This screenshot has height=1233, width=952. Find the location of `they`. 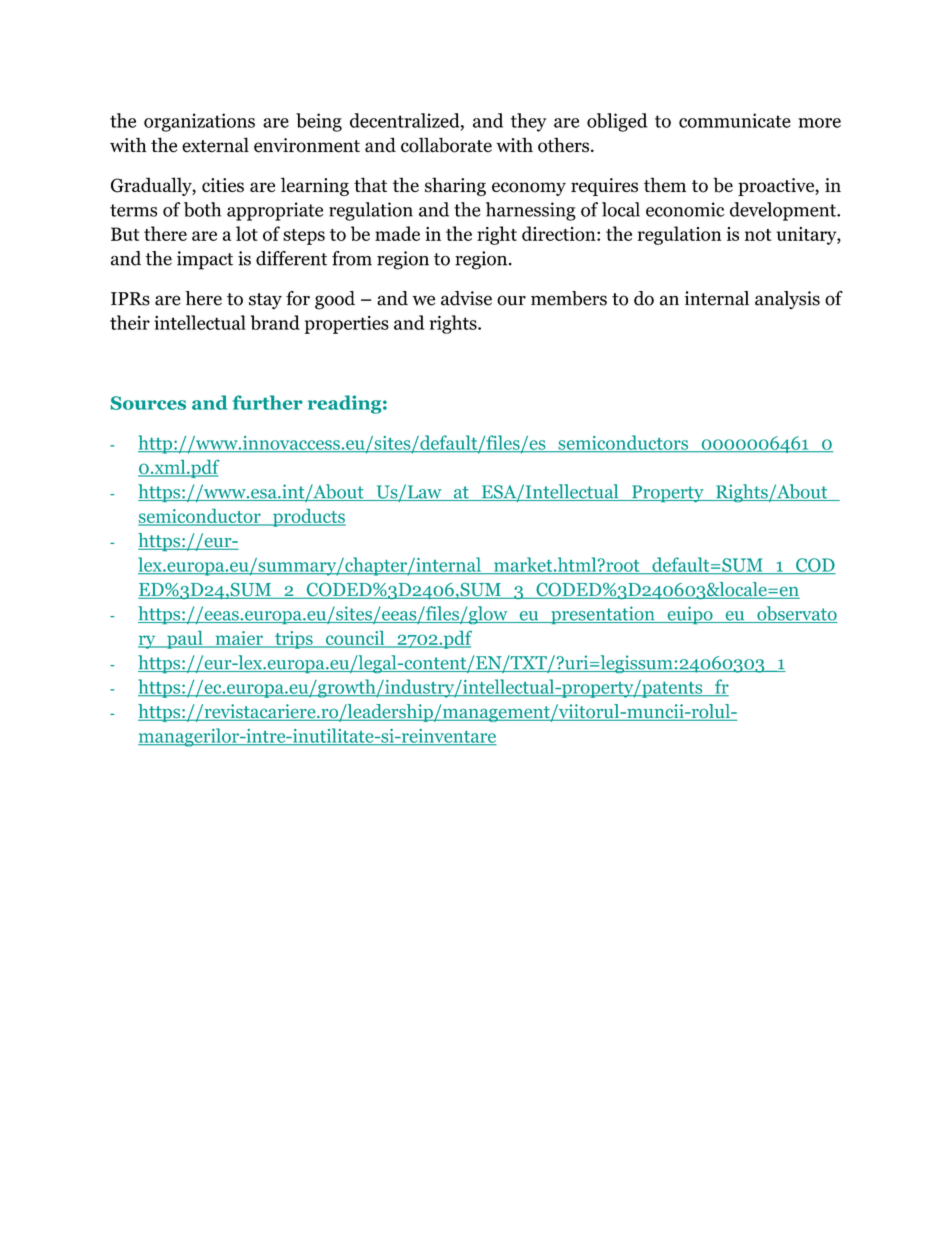

they is located at coordinates (529, 122).
